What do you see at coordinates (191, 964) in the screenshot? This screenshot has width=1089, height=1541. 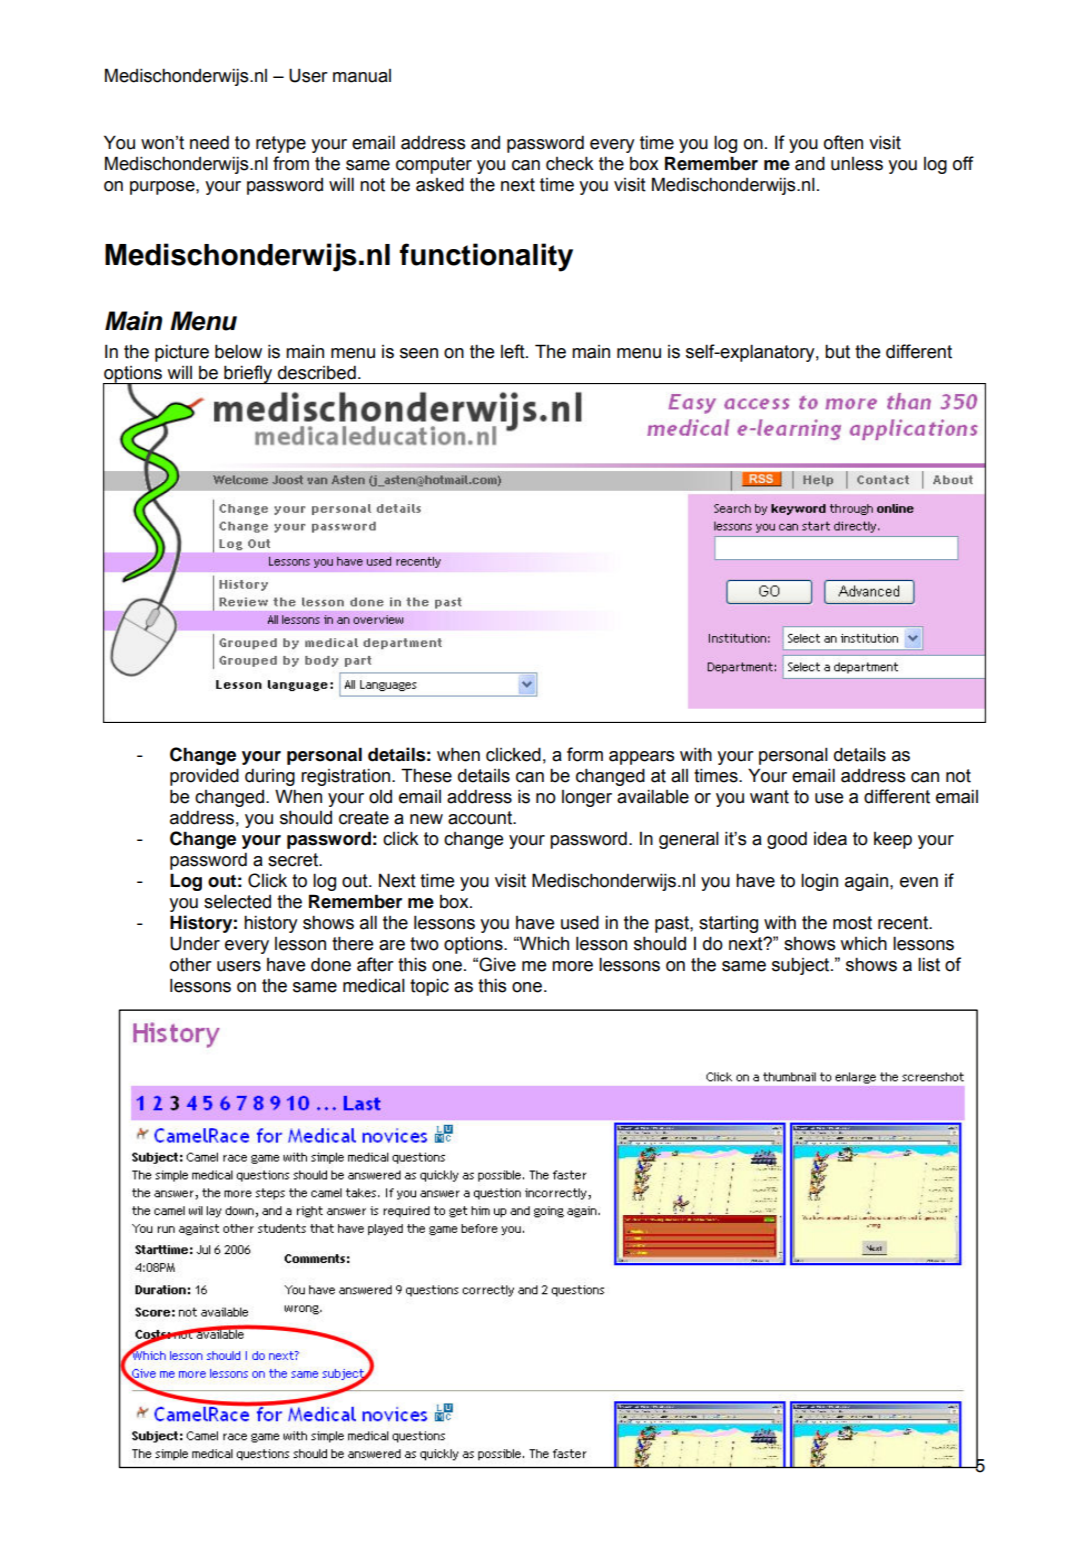 I see `other` at bounding box center [191, 964].
